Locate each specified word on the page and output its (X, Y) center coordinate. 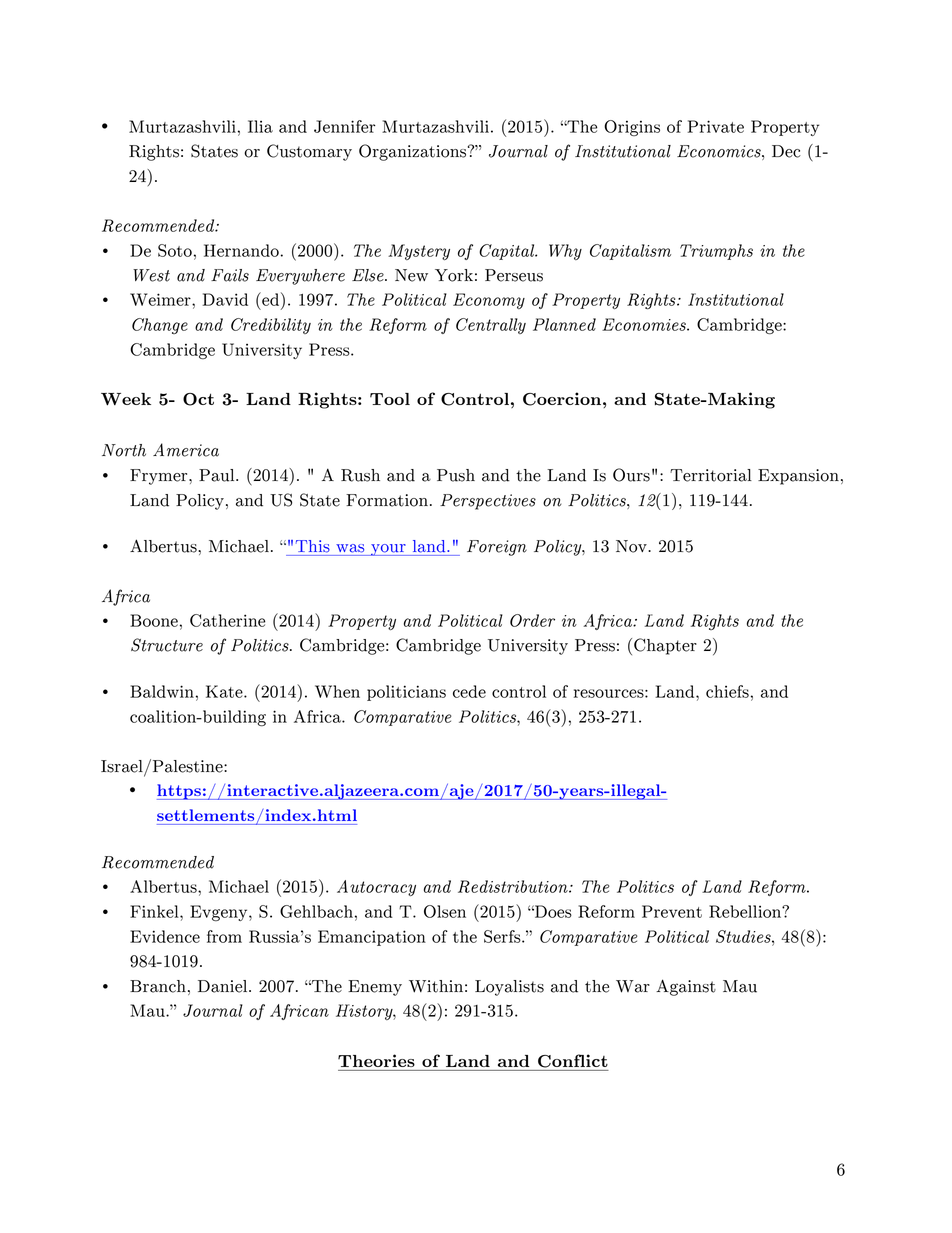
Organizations (414, 152)
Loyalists (509, 988)
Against (686, 987)
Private (716, 126)
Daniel (224, 986)
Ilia (260, 126)
